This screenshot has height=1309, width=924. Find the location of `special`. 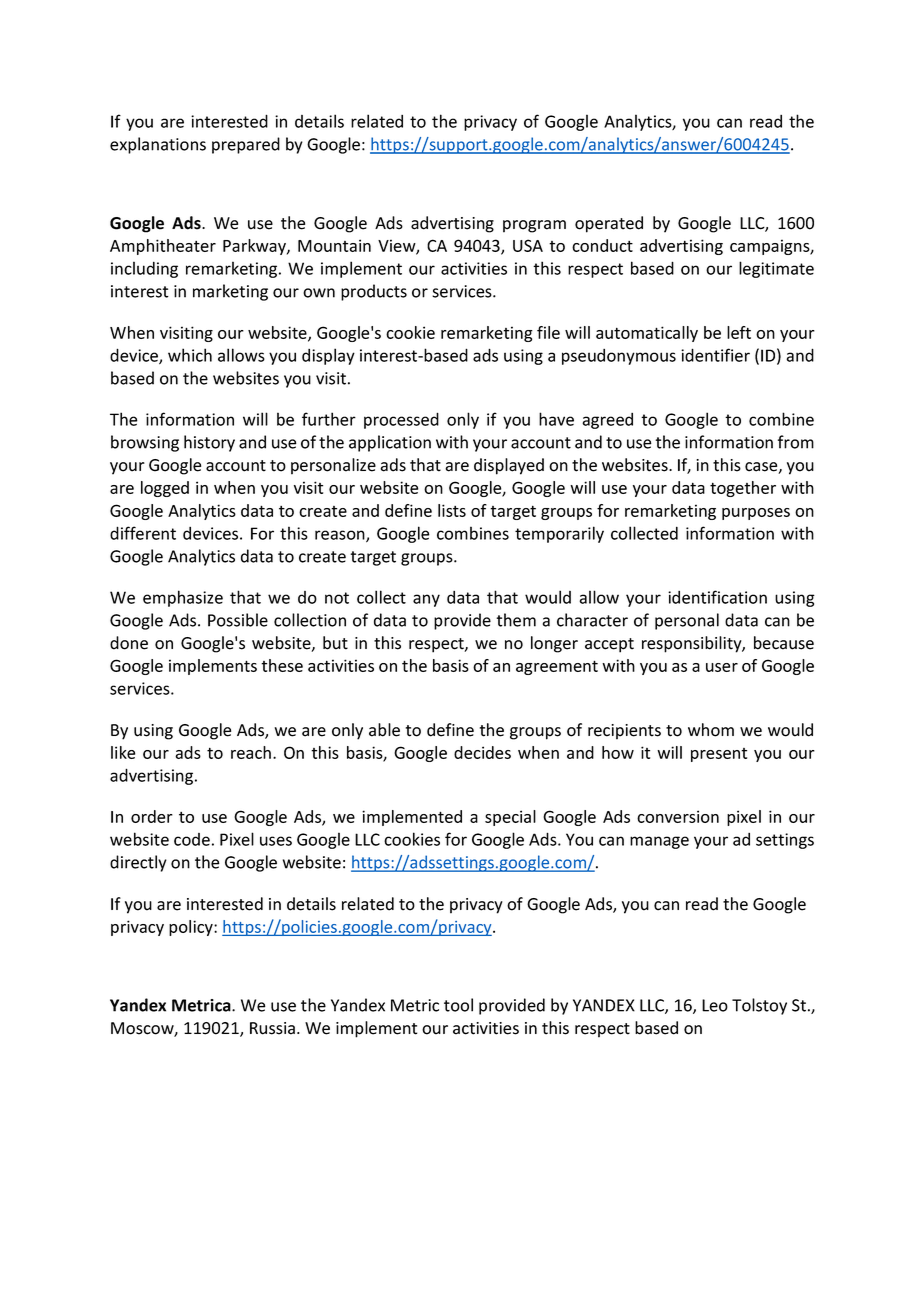

special is located at coordinates (510, 818).
